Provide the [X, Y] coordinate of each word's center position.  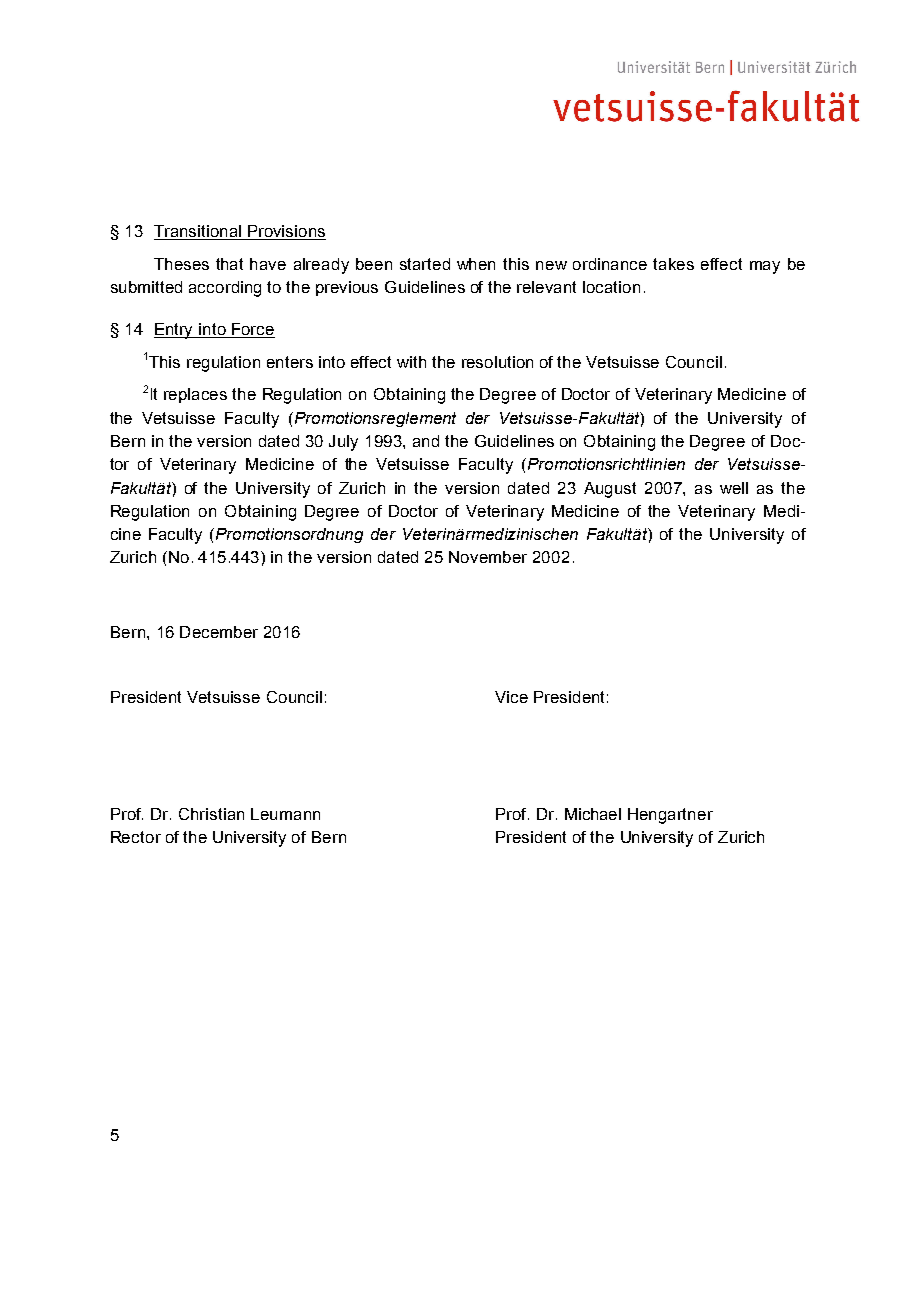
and [426, 441]
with [411, 362]
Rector [136, 837]
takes [673, 264]
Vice [511, 697]
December [219, 632]
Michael [593, 814]
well [734, 488]
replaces [195, 395]
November [488, 557]
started [425, 264]
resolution [497, 362]
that [229, 264]
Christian [211, 814]
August [610, 490]
